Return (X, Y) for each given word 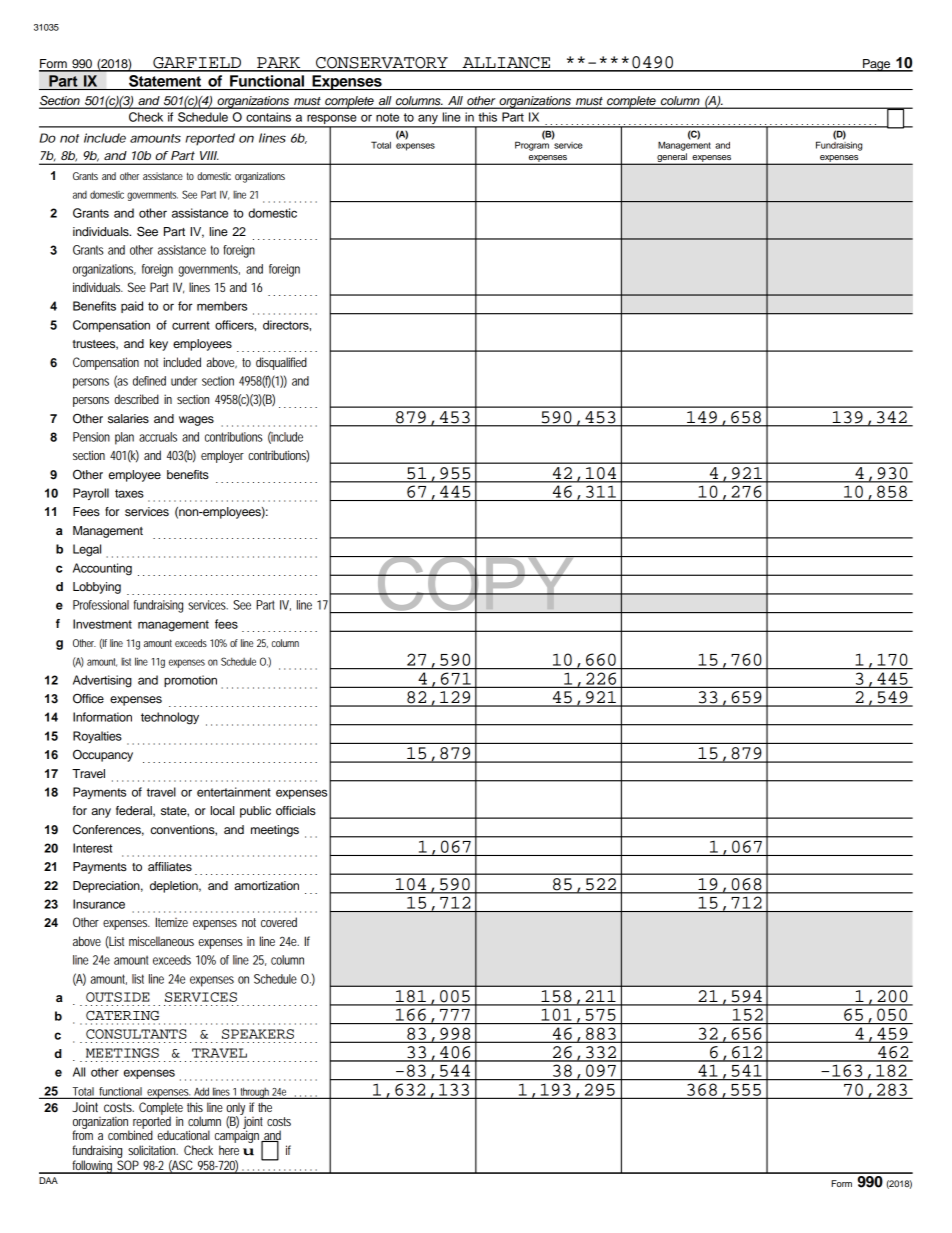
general (672, 159)
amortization (266, 885)
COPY (475, 583)
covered (279, 922)
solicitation (153, 1150)
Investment (102, 624)
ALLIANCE (506, 64)
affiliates (170, 866)
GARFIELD (197, 64)
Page (876, 65)
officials (296, 810)
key (159, 345)
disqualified (281, 363)
